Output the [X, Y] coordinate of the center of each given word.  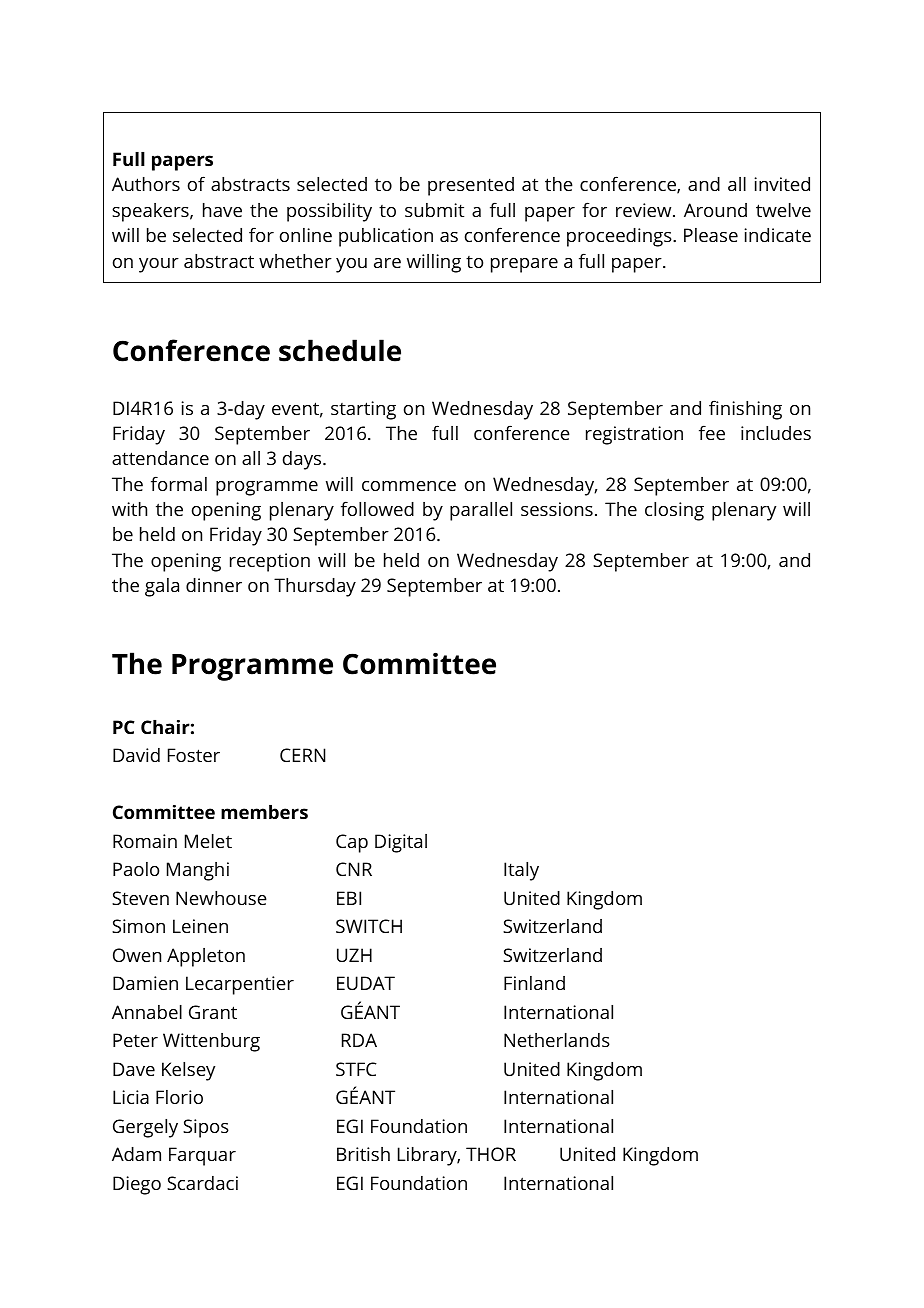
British [363, 1154]
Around [715, 210]
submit [434, 210]
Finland [534, 983]
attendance [160, 458]
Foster [194, 755]
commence [409, 486]
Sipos [206, 1128]
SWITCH [369, 926]
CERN [303, 755]
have [222, 210]
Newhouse [221, 898]
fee [712, 432]
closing [674, 511]
